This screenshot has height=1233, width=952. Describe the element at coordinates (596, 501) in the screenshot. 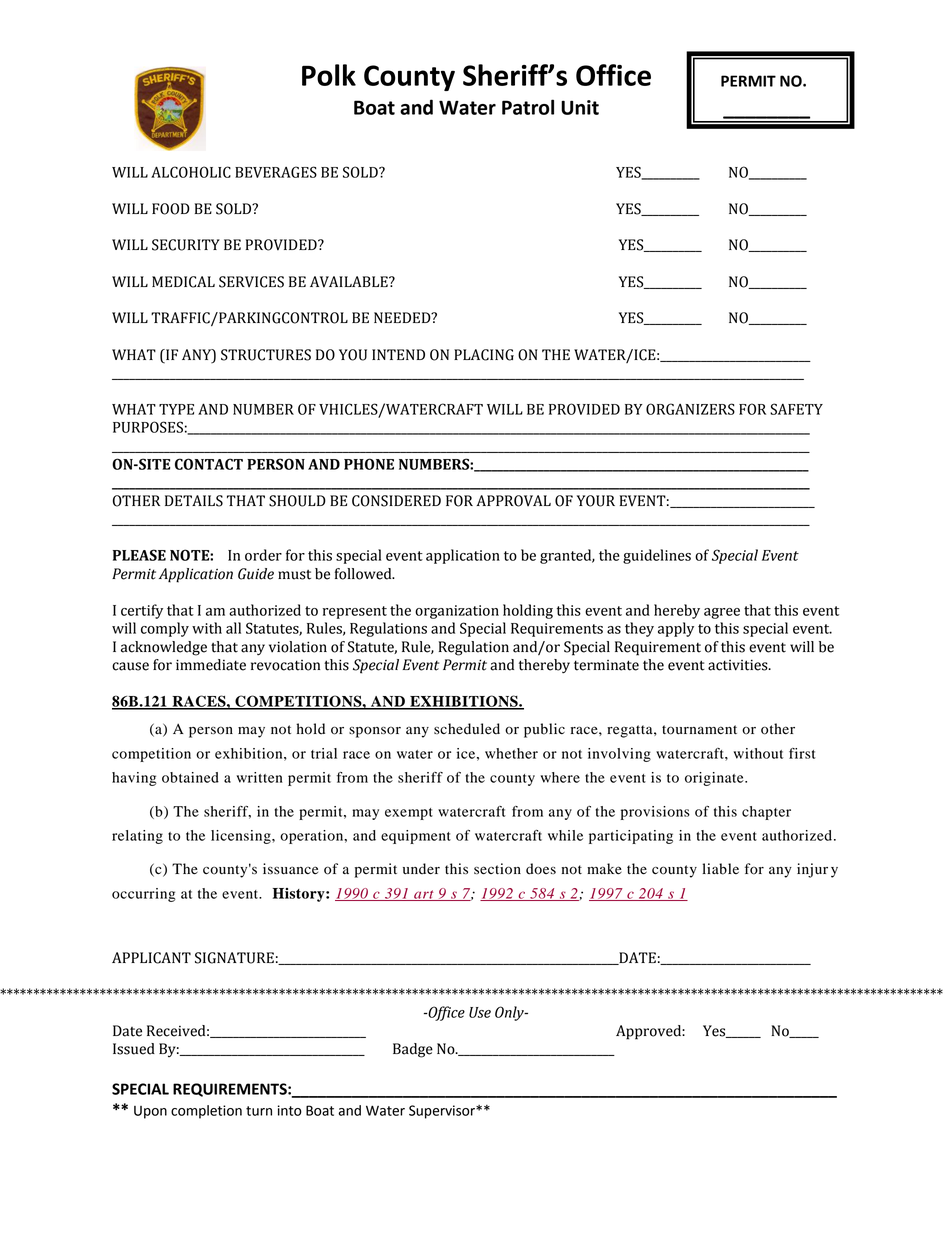

I see `YOUR` at that location.
